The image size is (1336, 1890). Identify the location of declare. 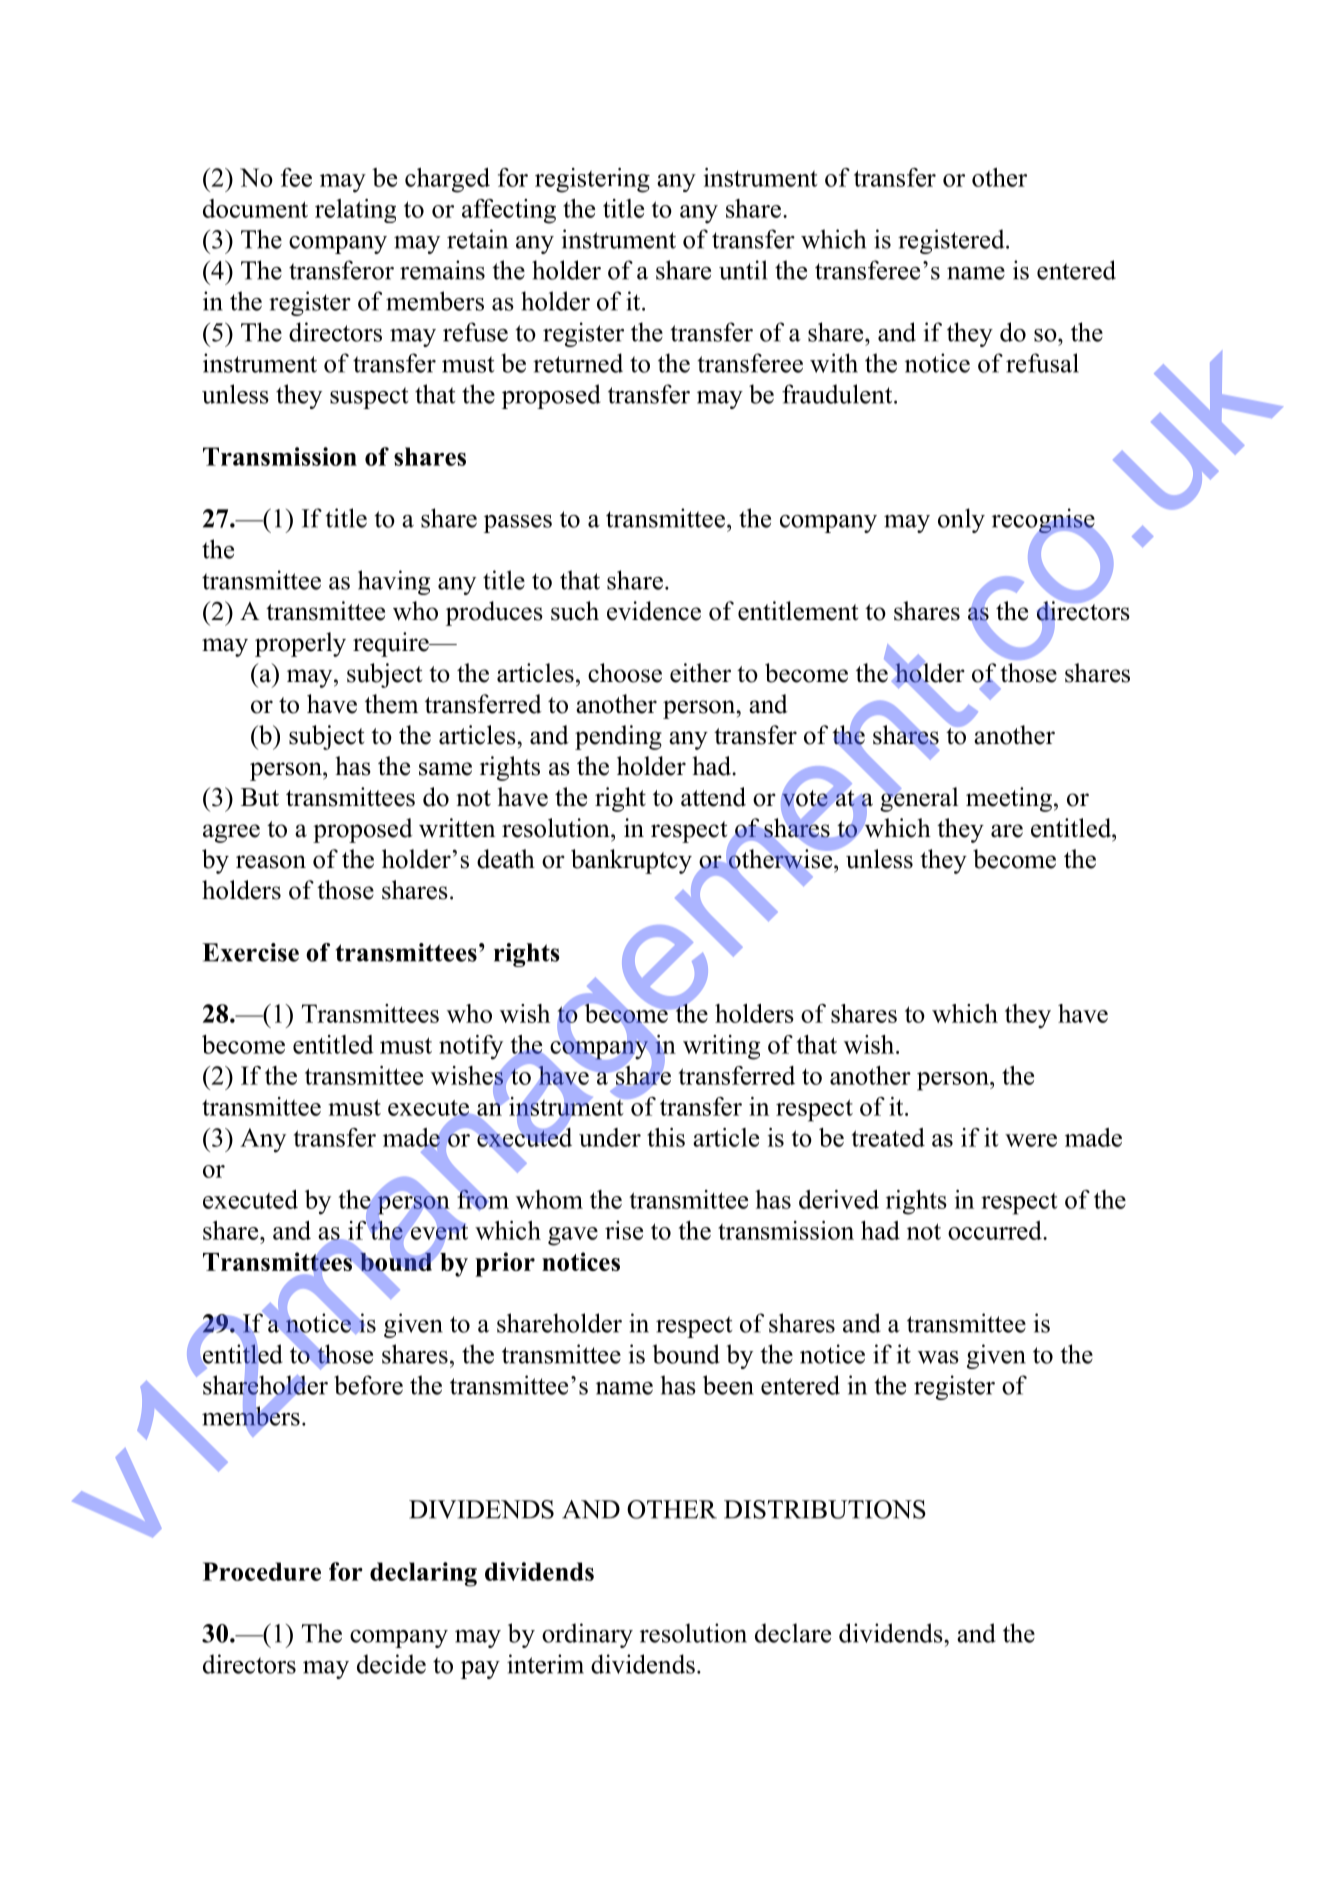
(793, 1633).
